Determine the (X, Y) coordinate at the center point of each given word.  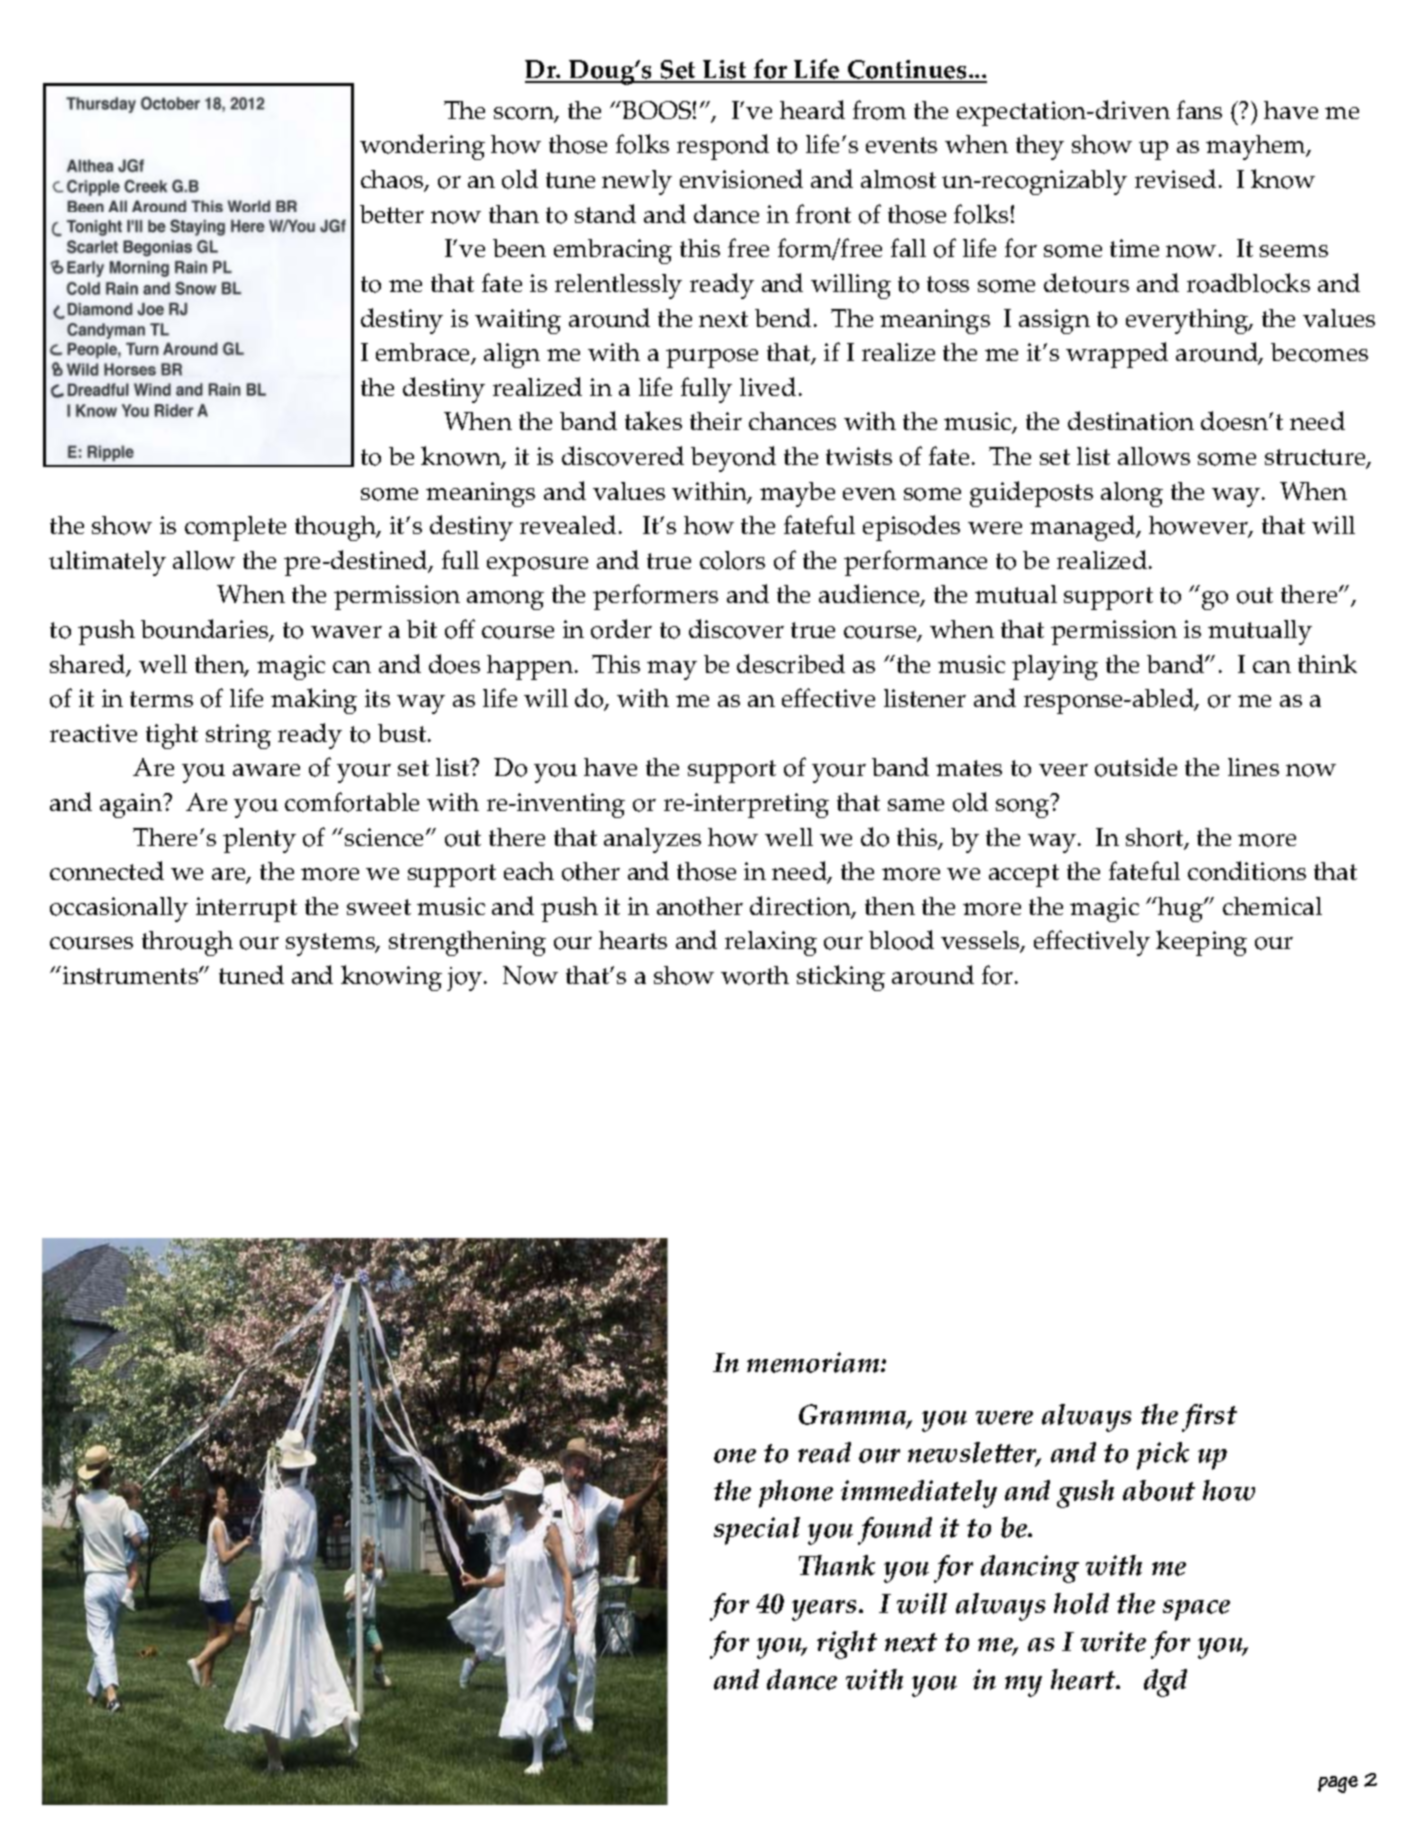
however (1199, 527)
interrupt (246, 909)
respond (723, 147)
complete (235, 528)
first (1209, 1418)
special (757, 1531)
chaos (393, 181)
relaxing (771, 943)
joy (466, 979)
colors (732, 560)
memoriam (814, 1362)
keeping (1201, 943)
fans (1199, 109)
